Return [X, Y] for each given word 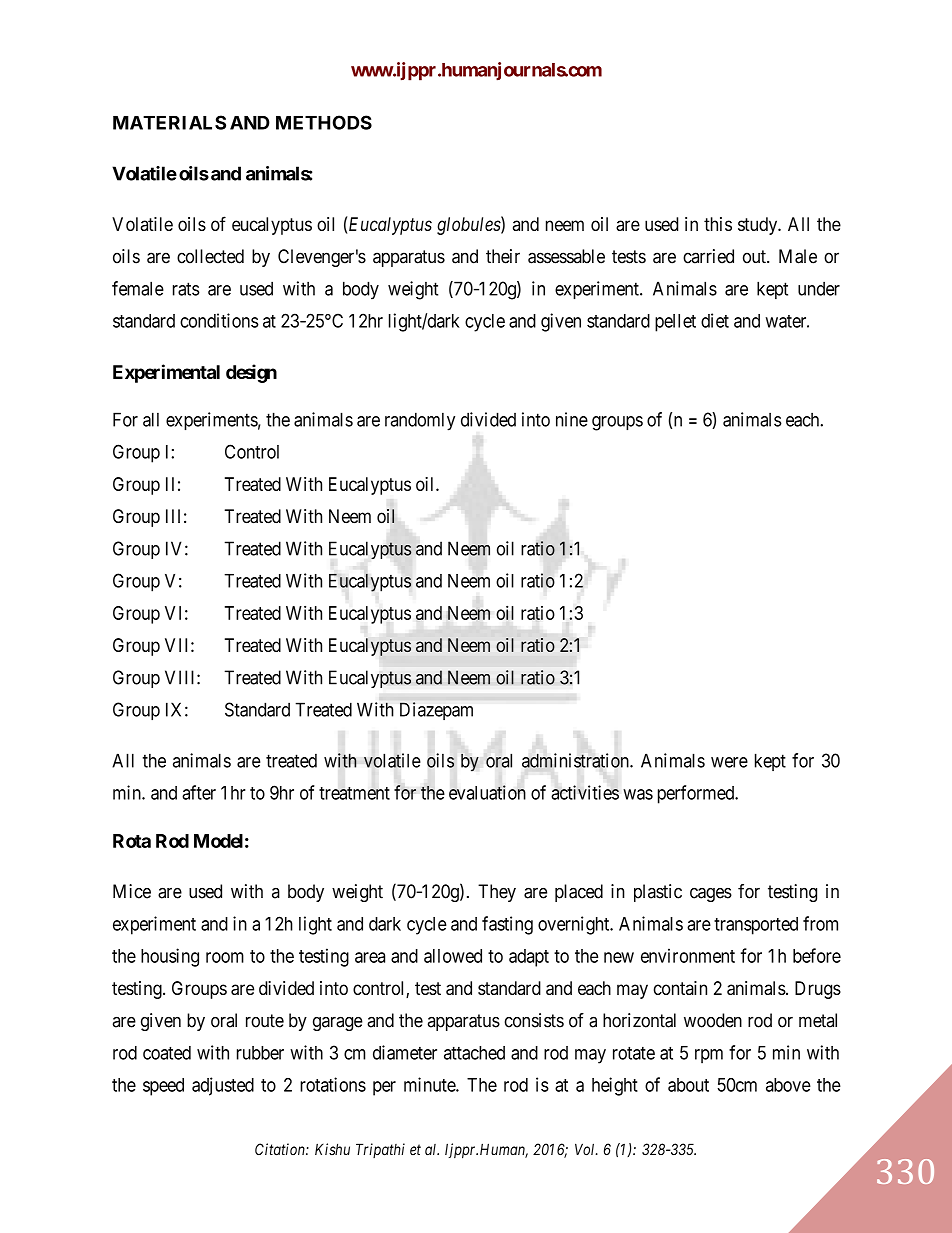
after [199, 792]
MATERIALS [169, 122]
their [503, 256]
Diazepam [436, 711]
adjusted [223, 1086]
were [729, 762]
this [718, 224]
